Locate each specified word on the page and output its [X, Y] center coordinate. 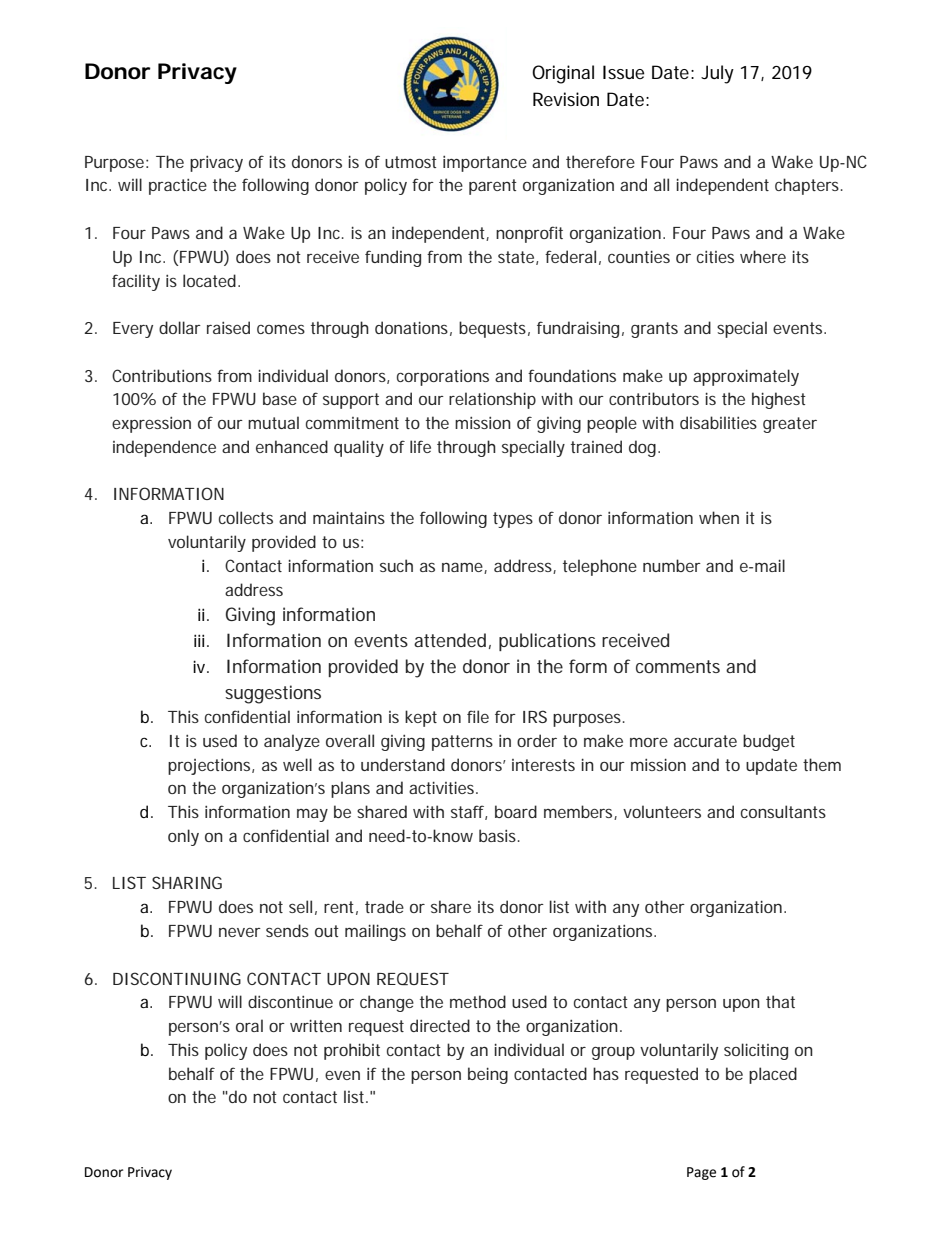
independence [164, 448]
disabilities [718, 422]
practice [178, 187]
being [488, 1075]
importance [485, 164]
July [717, 74]
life [420, 446]
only [183, 837]
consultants [783, 811]
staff [469, 812]
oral [249, 1025]
